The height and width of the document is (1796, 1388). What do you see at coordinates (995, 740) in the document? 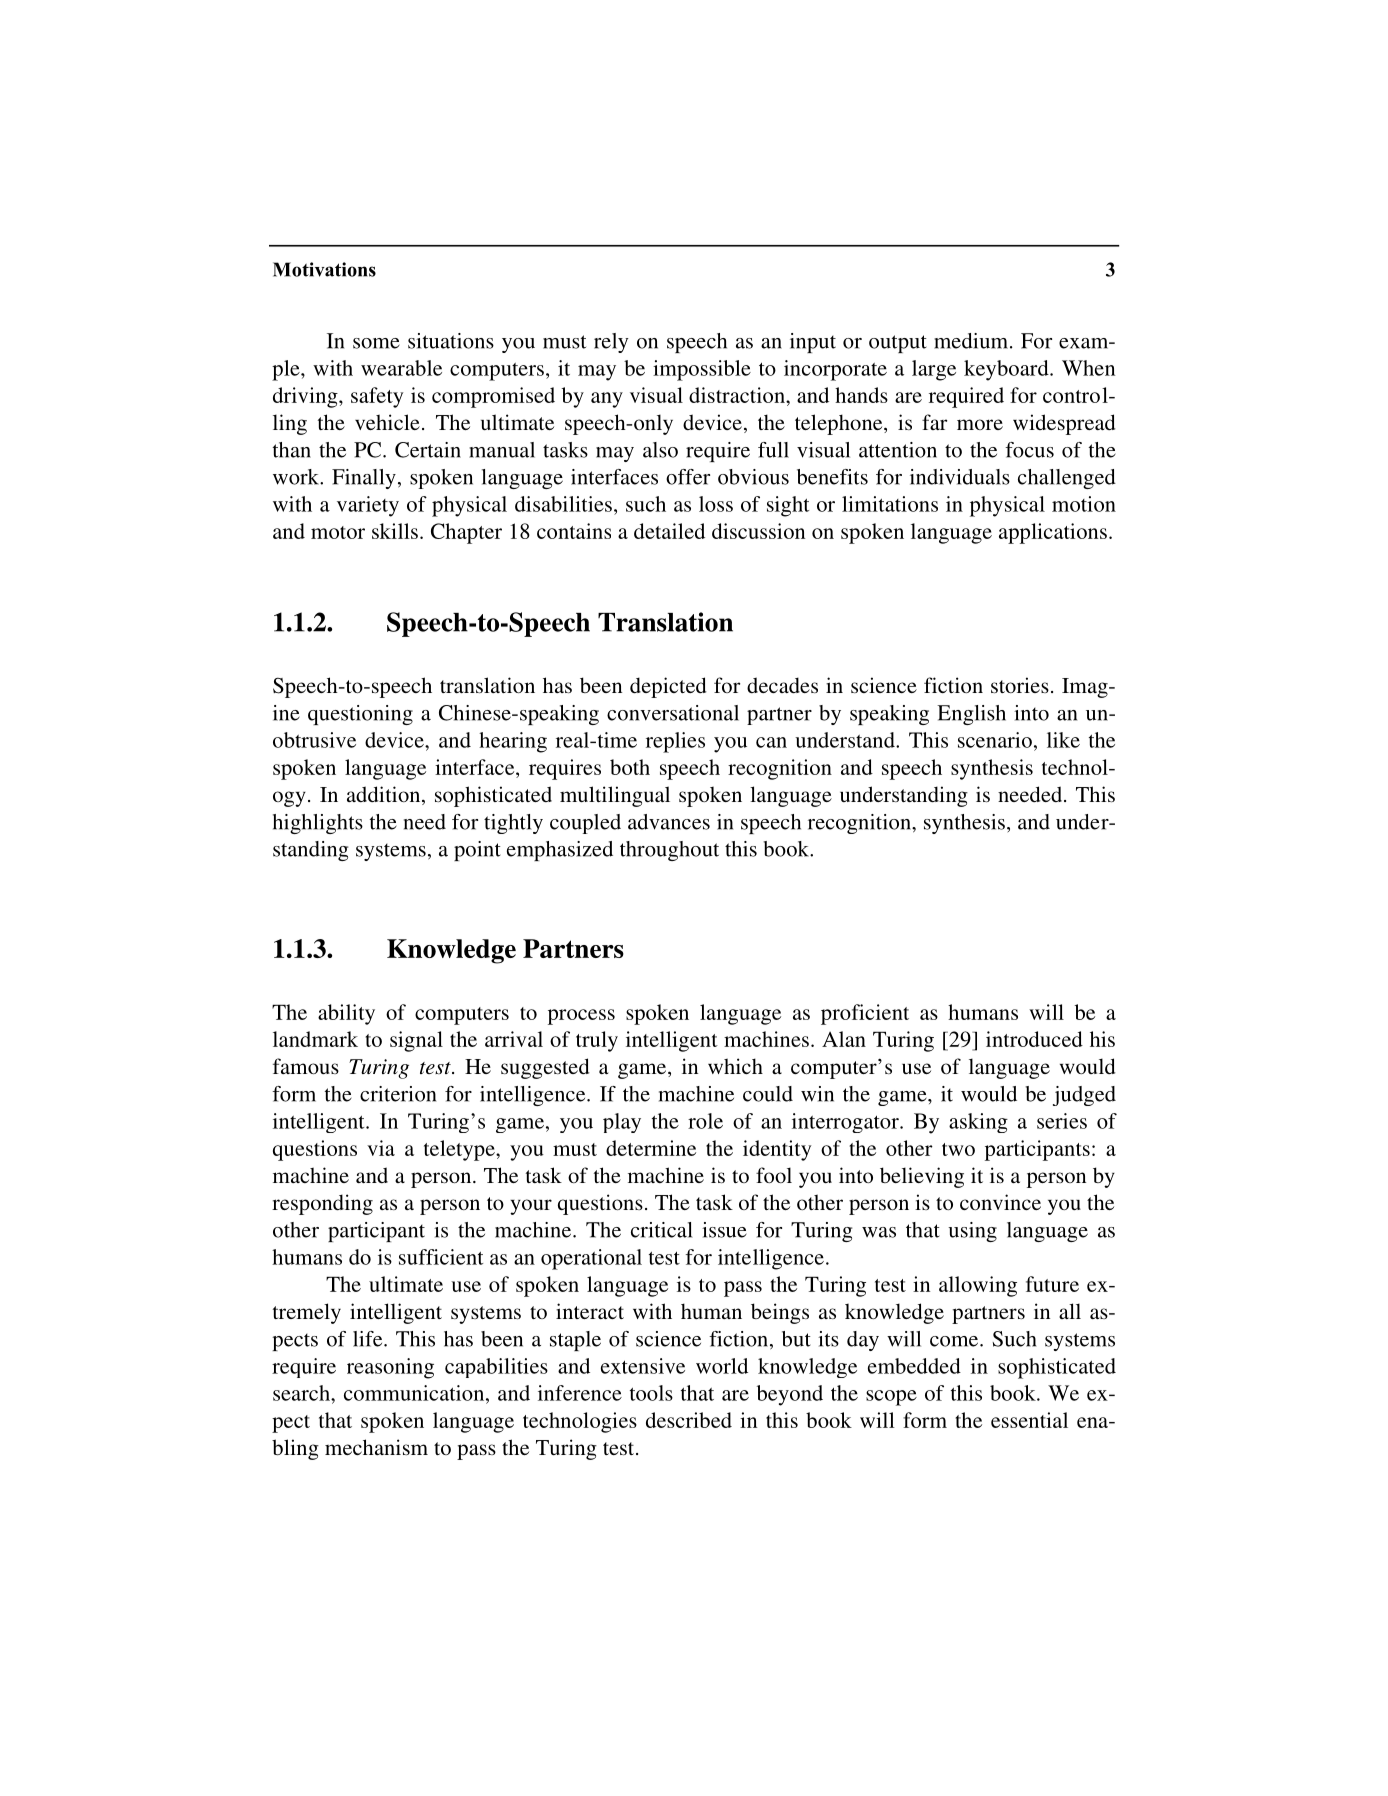
I see `scenario` at bounding box center [995, 740].
